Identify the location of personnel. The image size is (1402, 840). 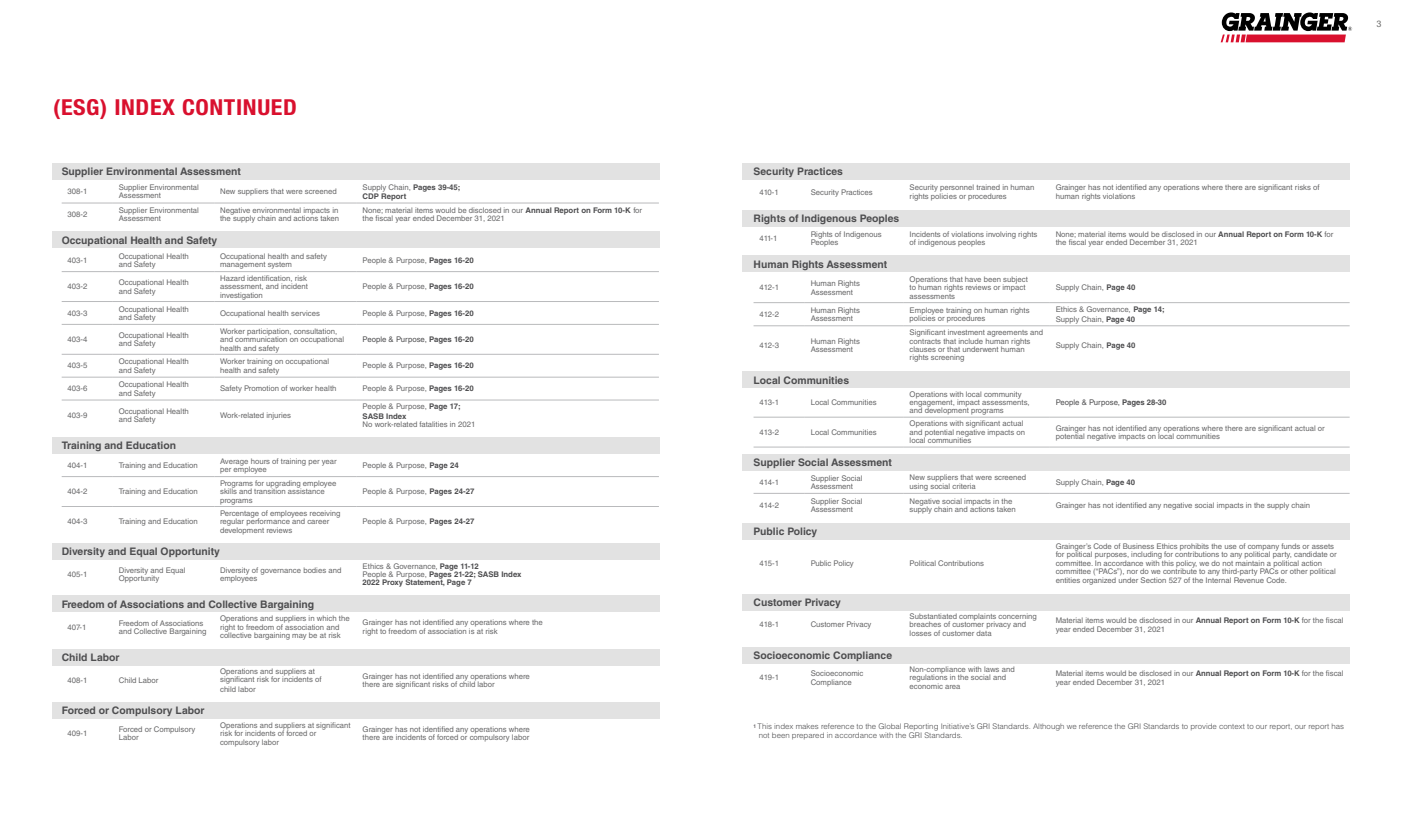
(957, 189).
